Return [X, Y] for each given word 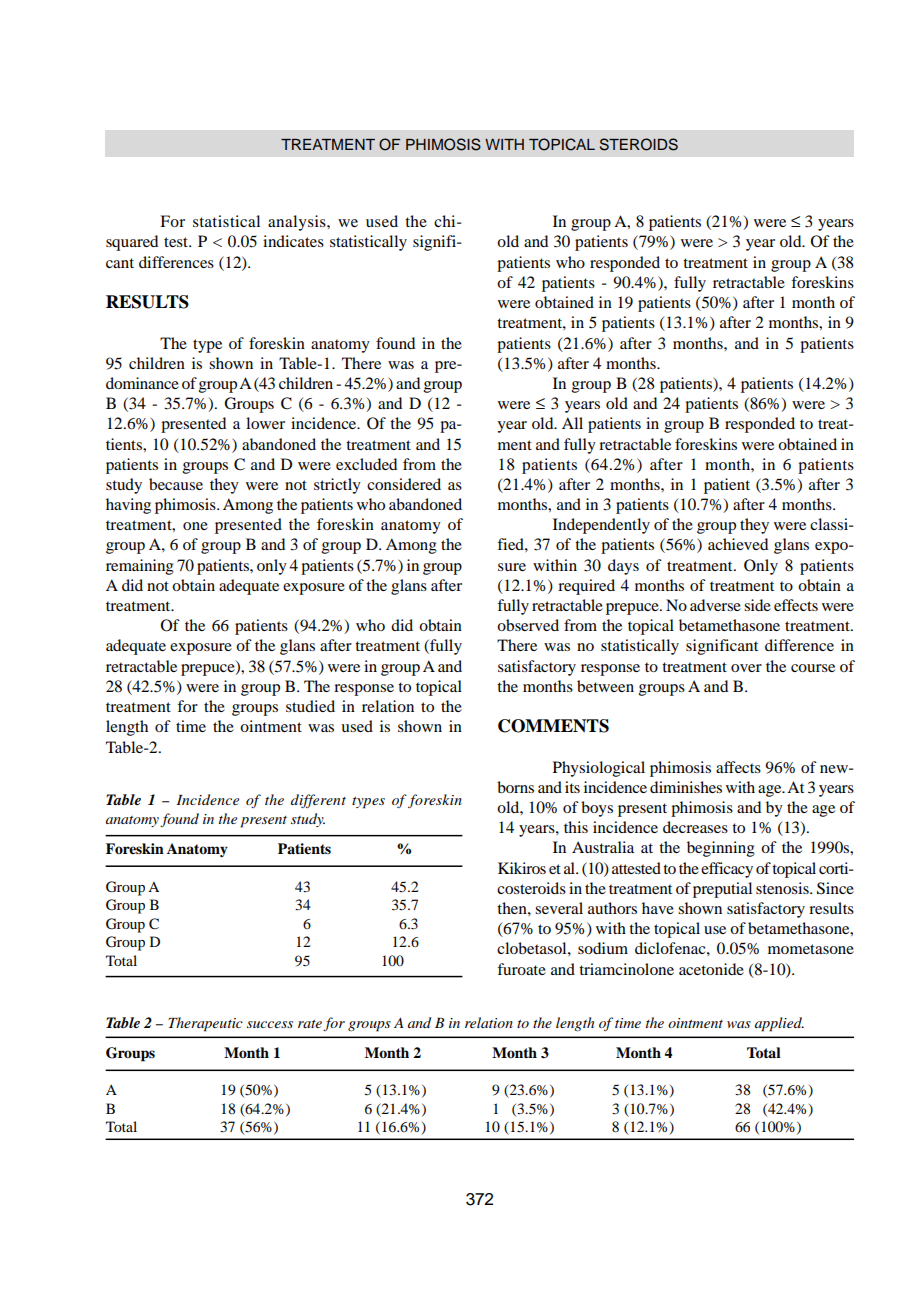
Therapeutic [205, 1024]
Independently [601, 526]
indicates [293, 241]
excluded [366, 464]
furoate [521, 969]
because [176, 484]
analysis [298, 223]
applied [779, 1024]
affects [738, 767]
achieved [738, 544]
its [572, 787]
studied [310, 706]
